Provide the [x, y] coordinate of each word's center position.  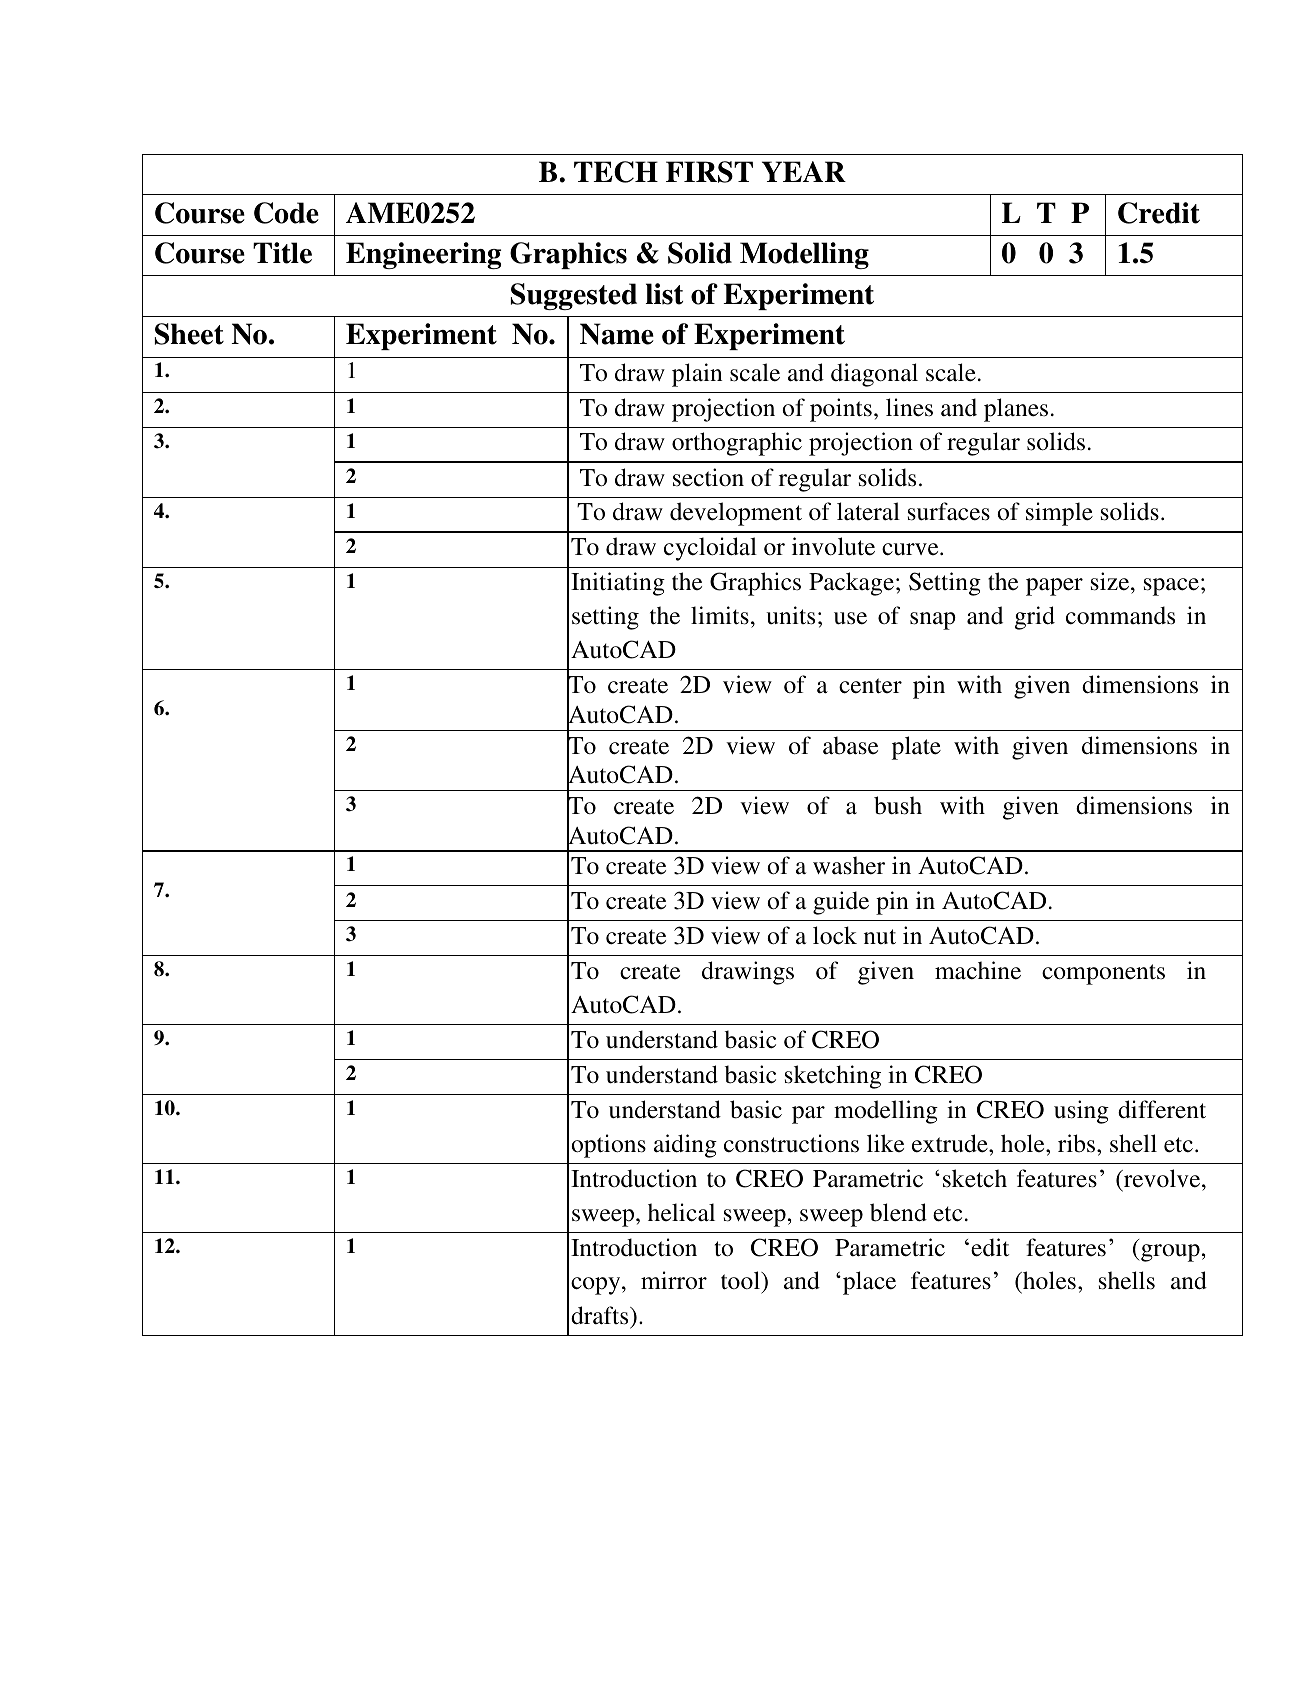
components [1103, 974]
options [608, 1146]
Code [286, 213]
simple [1059, 514]
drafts [601, 1315]
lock [835, 935]
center [870, 686]
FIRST [709, 172]
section [708, 477]
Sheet [189, 334]
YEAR [804, 171]
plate [916, 748]
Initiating [618, 584]
